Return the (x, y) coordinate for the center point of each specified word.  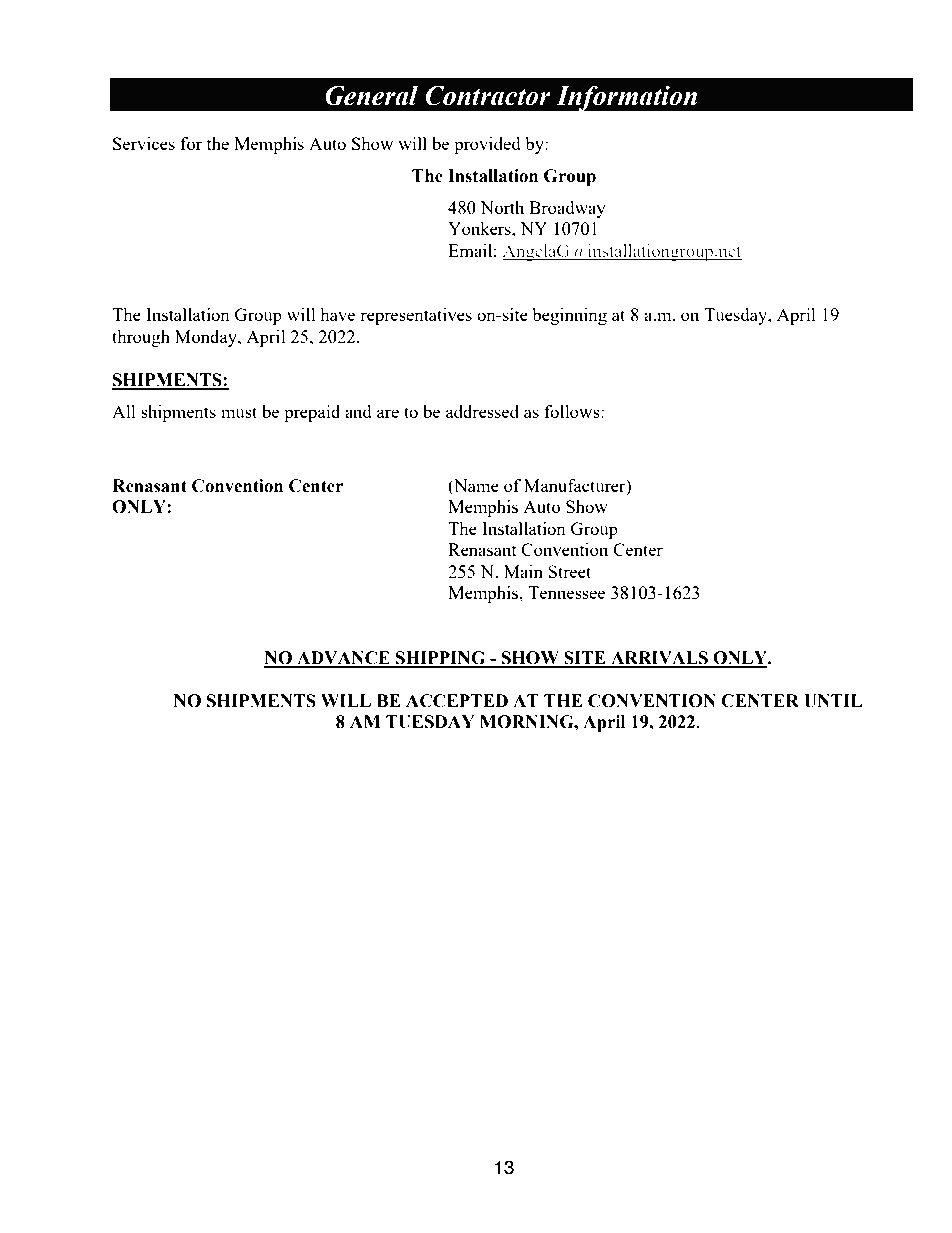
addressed (482, 411)
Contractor (488, 95)
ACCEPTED (457, 701)
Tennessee (566, 592)
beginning (569, 316)
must (239, 412)
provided (487, 145)
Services (144, 143)
